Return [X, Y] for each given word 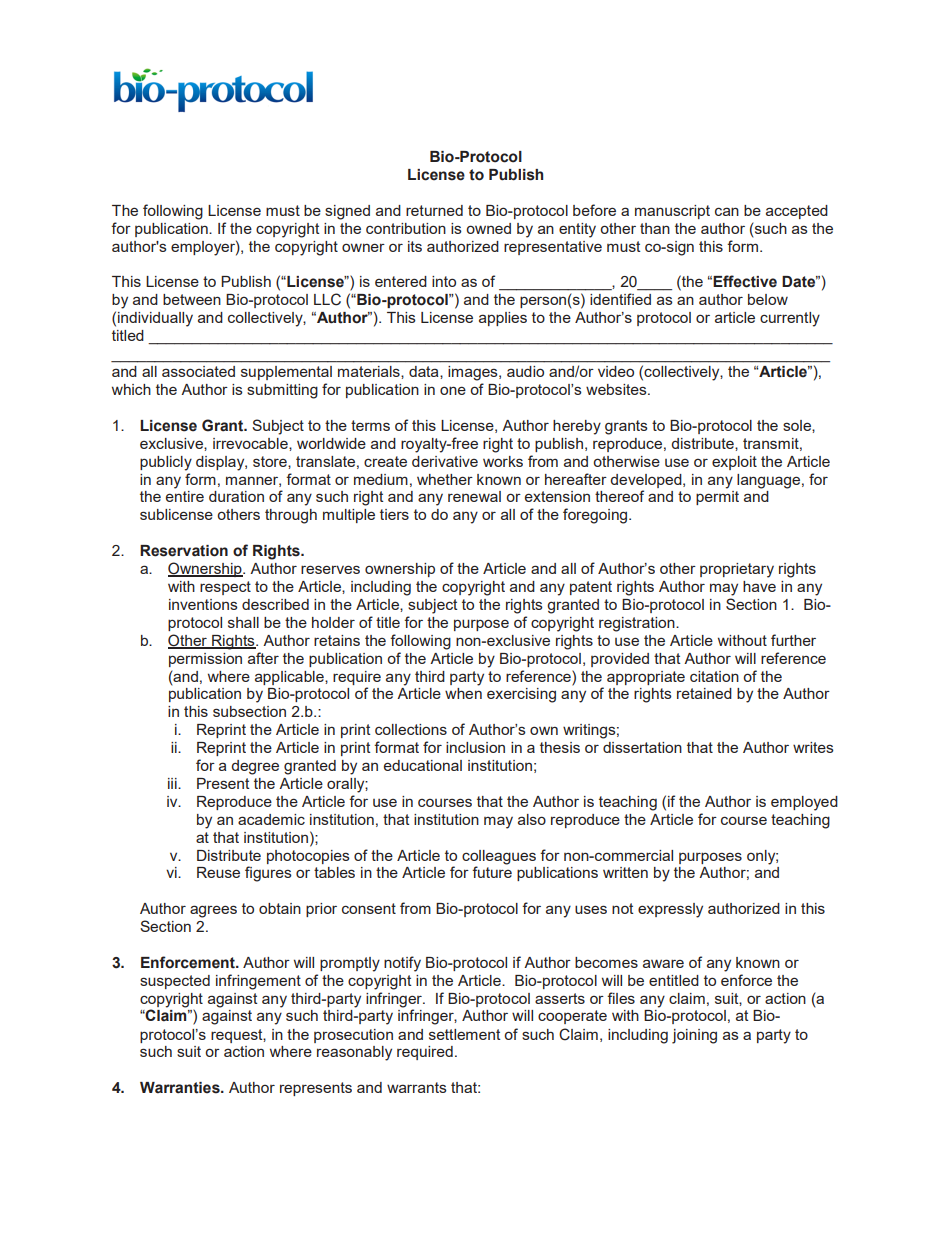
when [463, 693]
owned [488, 228]
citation [714, 676]
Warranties [181, 1088]
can [727, 211]
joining [694, 1036]
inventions [203, 604]
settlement [465, 1034]
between [192, 299]
